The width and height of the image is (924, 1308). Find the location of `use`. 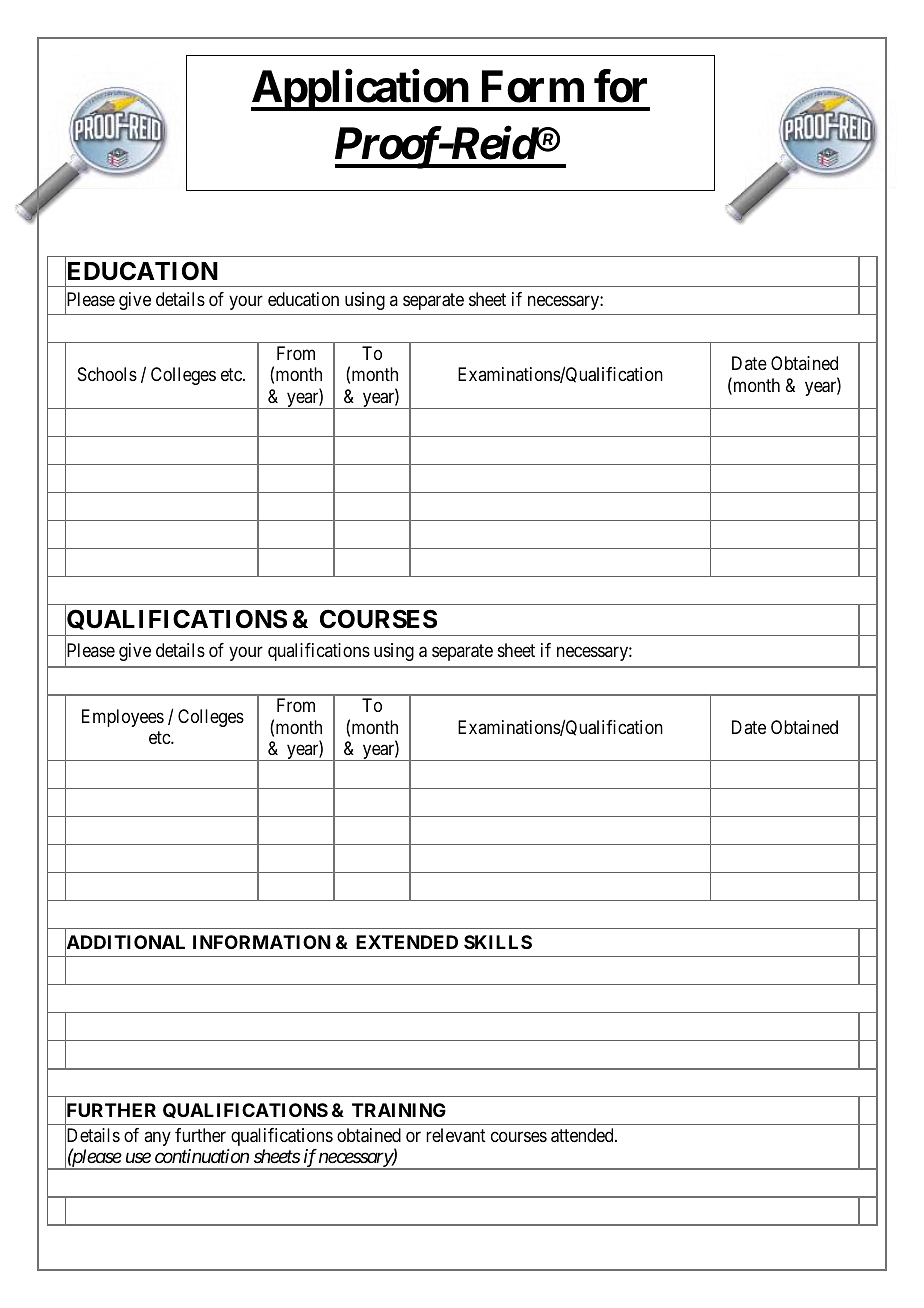

use is located at coordinates (138, 1158).
